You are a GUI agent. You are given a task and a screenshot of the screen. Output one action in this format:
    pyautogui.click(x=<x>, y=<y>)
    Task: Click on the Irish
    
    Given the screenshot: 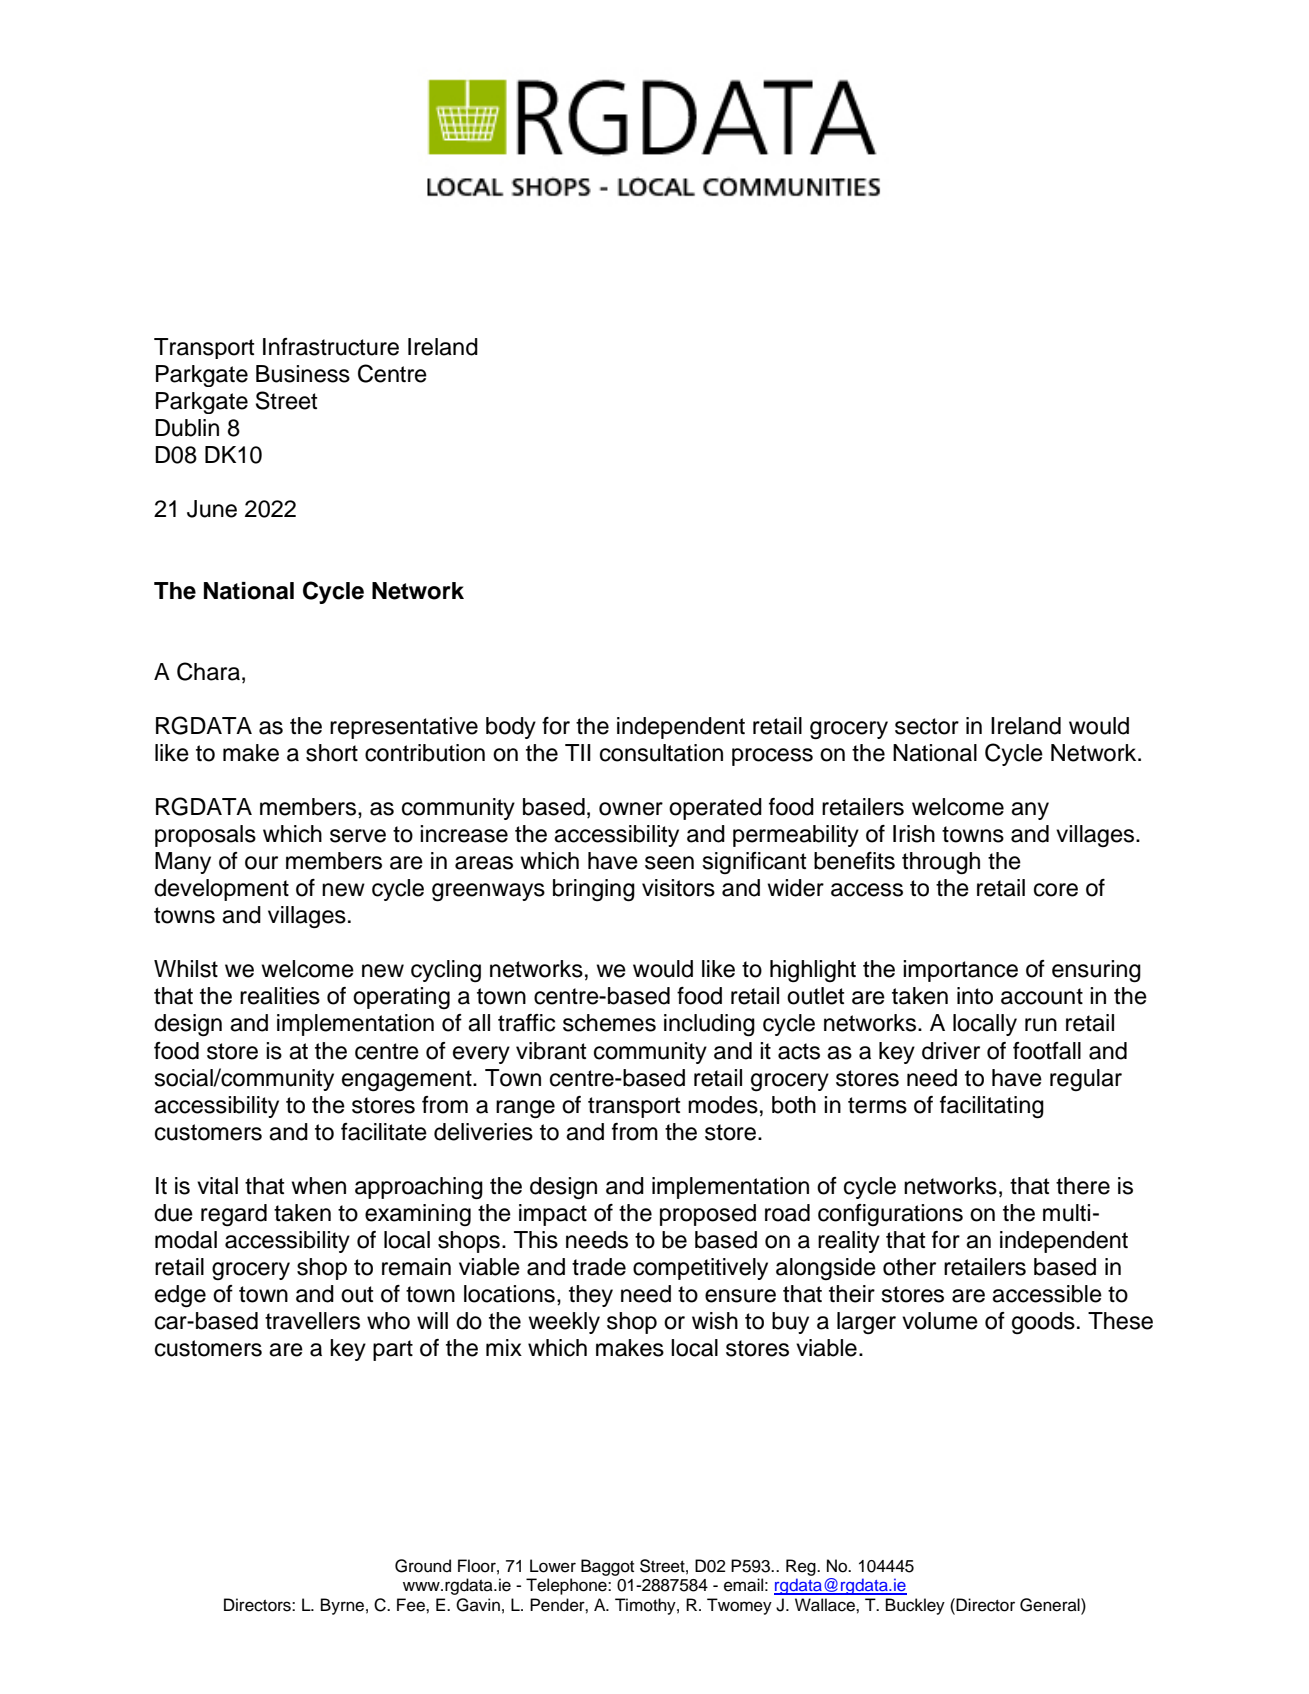 What is the action you would take?
    pyautogui.click(x=914, y=834)
